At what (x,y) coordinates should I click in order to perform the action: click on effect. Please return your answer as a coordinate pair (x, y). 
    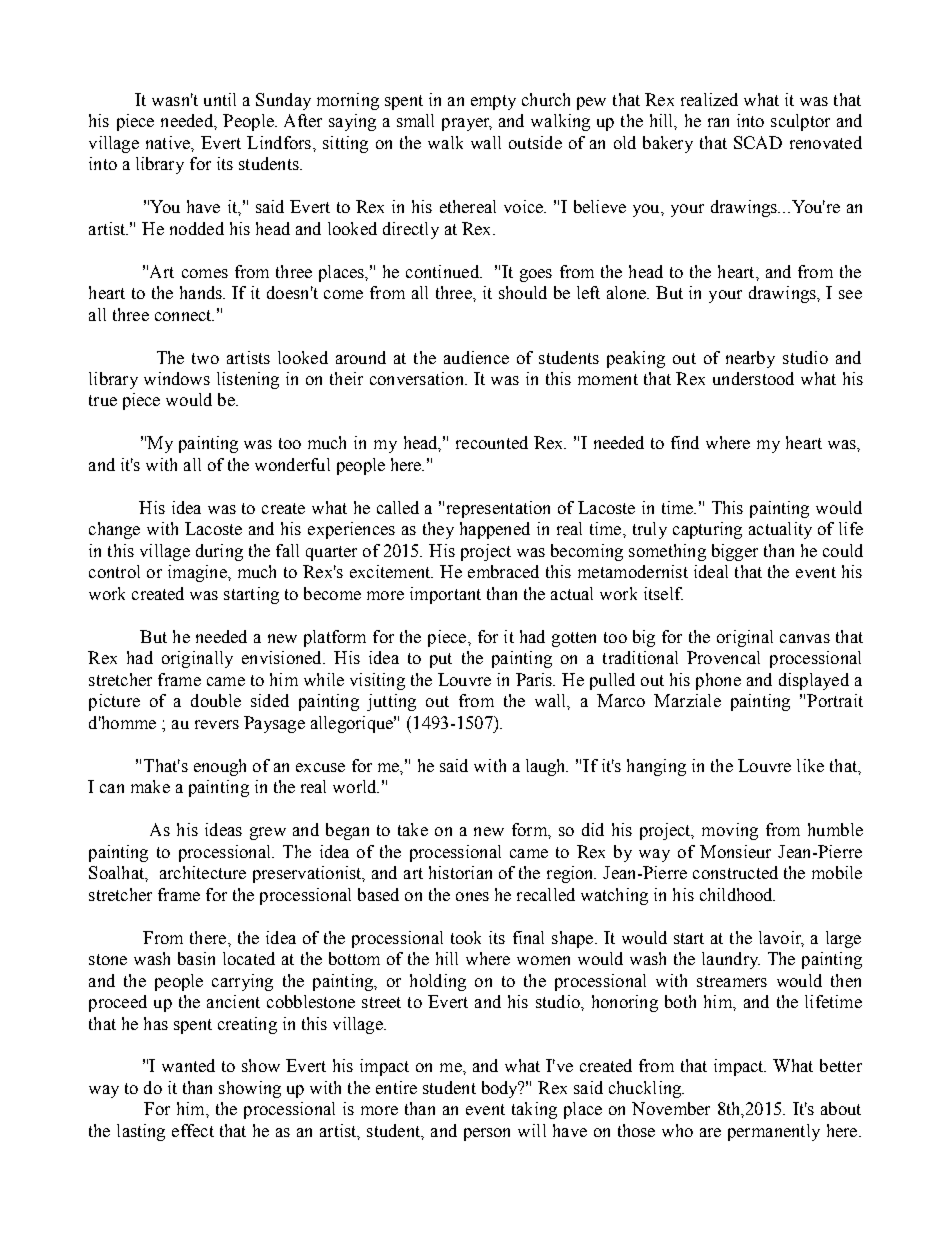
    Looking at the image, I should click on (193, 1130).
